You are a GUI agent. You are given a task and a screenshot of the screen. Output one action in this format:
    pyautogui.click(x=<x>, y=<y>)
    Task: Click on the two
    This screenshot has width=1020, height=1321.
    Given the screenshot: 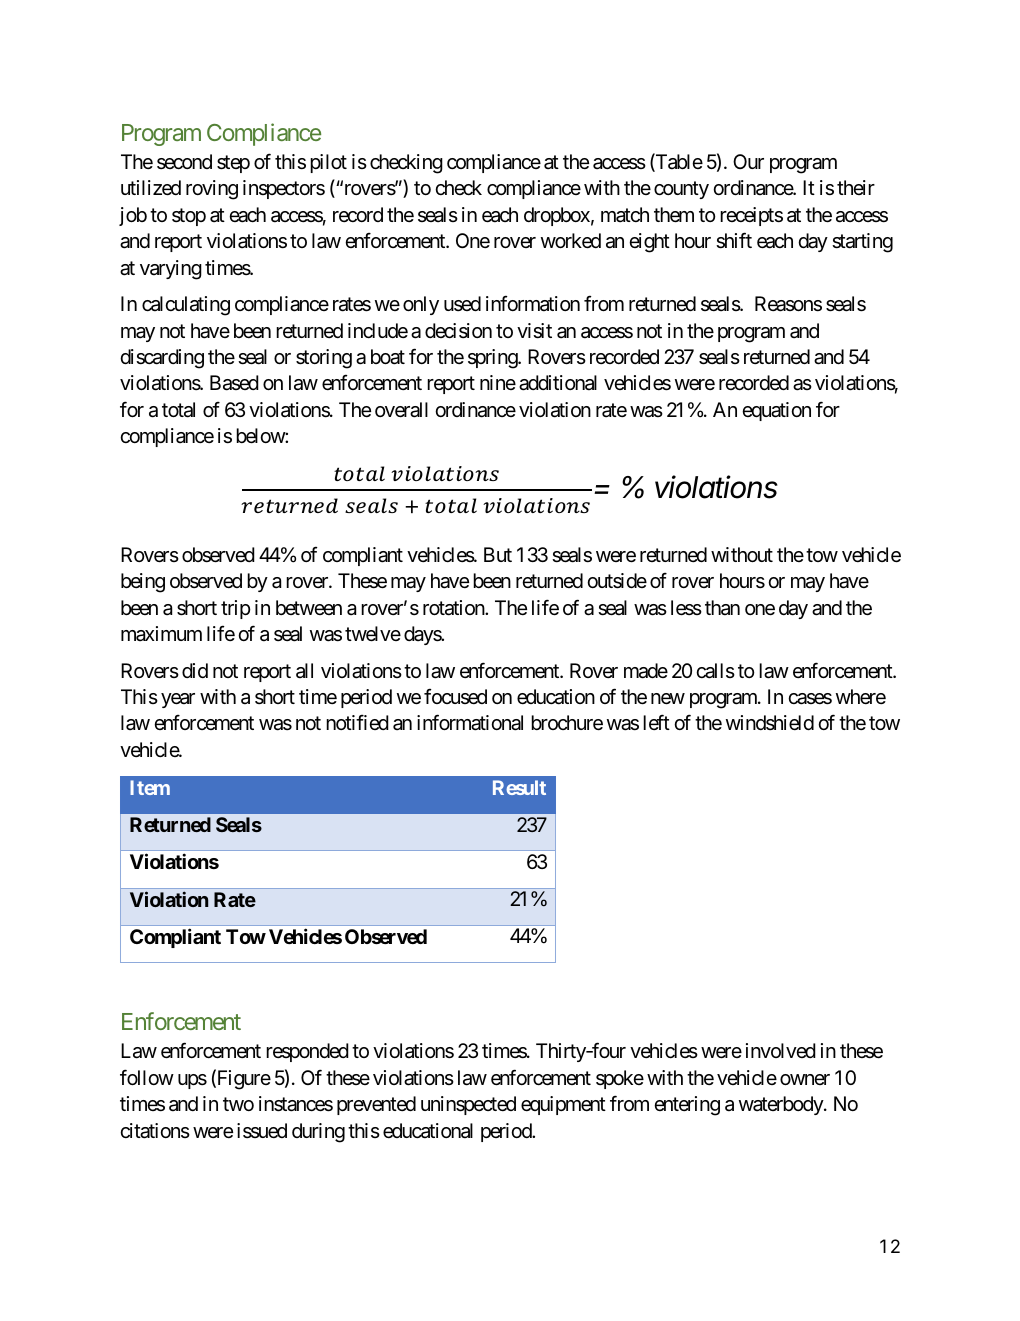 What is the action you would take?
    pyautogui.click(x=238, y=1104)
